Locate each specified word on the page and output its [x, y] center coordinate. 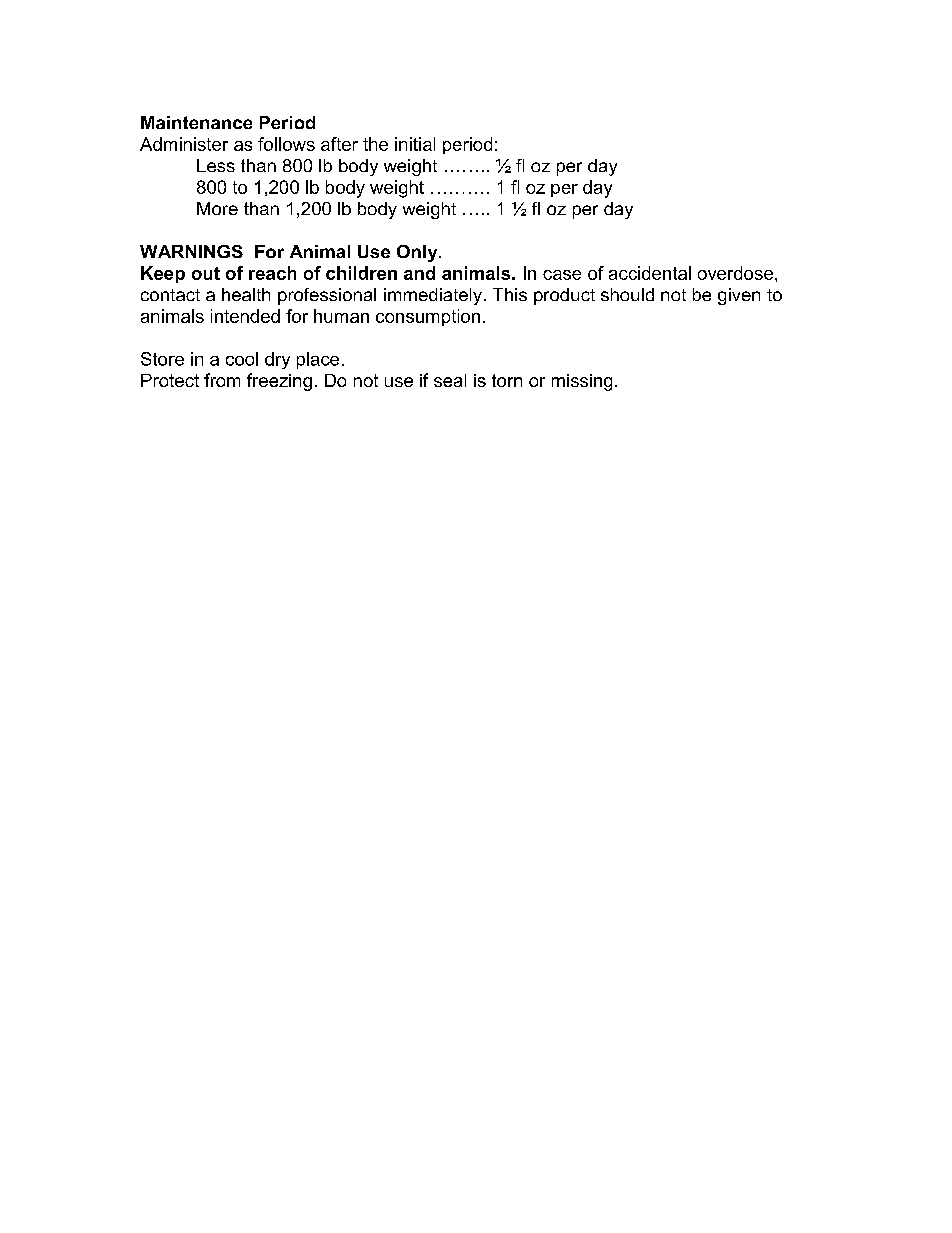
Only [418, 253]
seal [450, 380]
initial [415, 144]
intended [245, 316]
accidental [650, 273]
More [217, 208]
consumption [428, 317]
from [222, 380]
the [375, 144]
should [627, 294]
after [339, 144]
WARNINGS [191, 251]
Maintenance [196, 122]
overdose [735, 273]
